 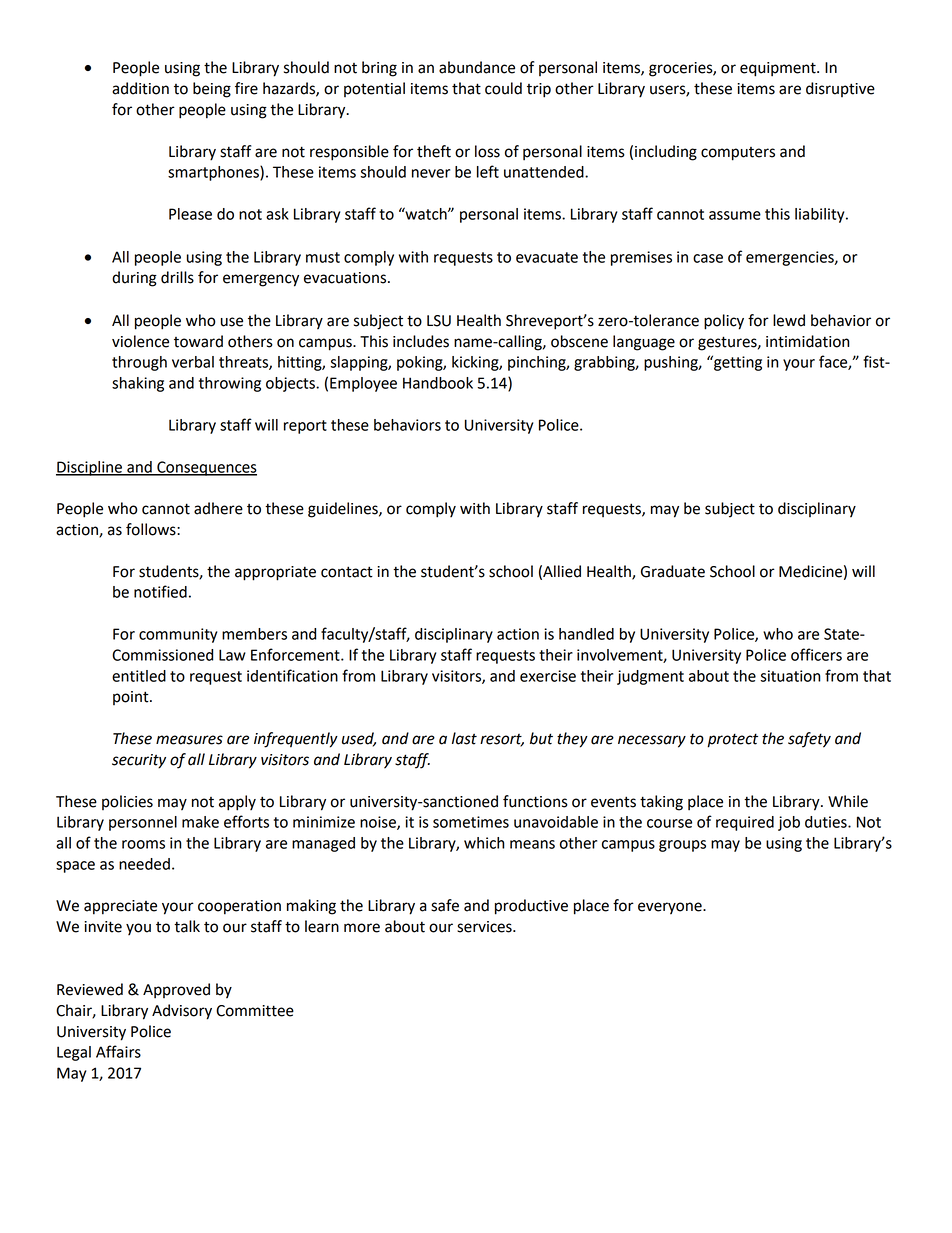 I want to click on contact, so click(x=347, y=572).
